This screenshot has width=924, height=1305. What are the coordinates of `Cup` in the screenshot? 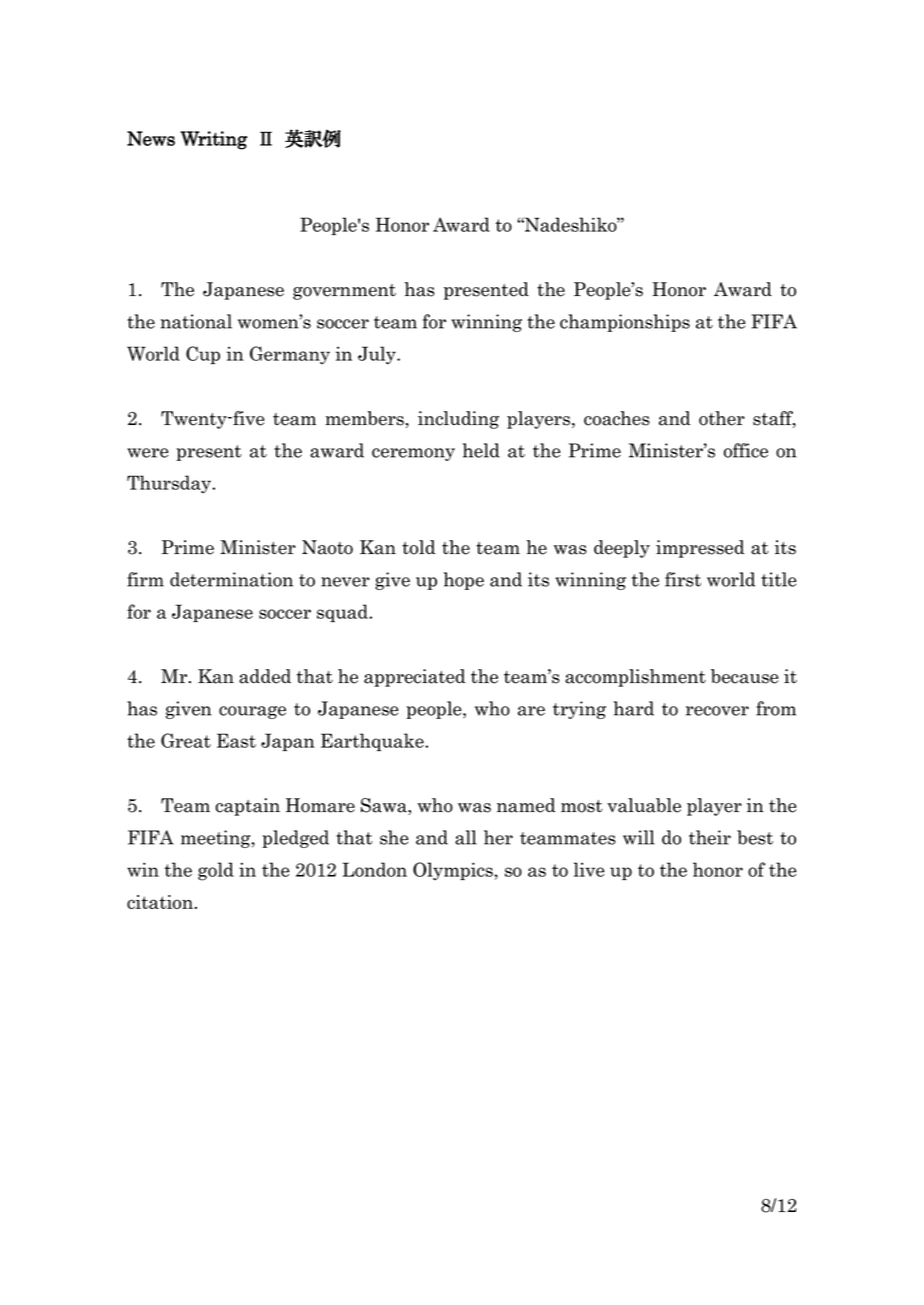 It's located at (203, 355).
